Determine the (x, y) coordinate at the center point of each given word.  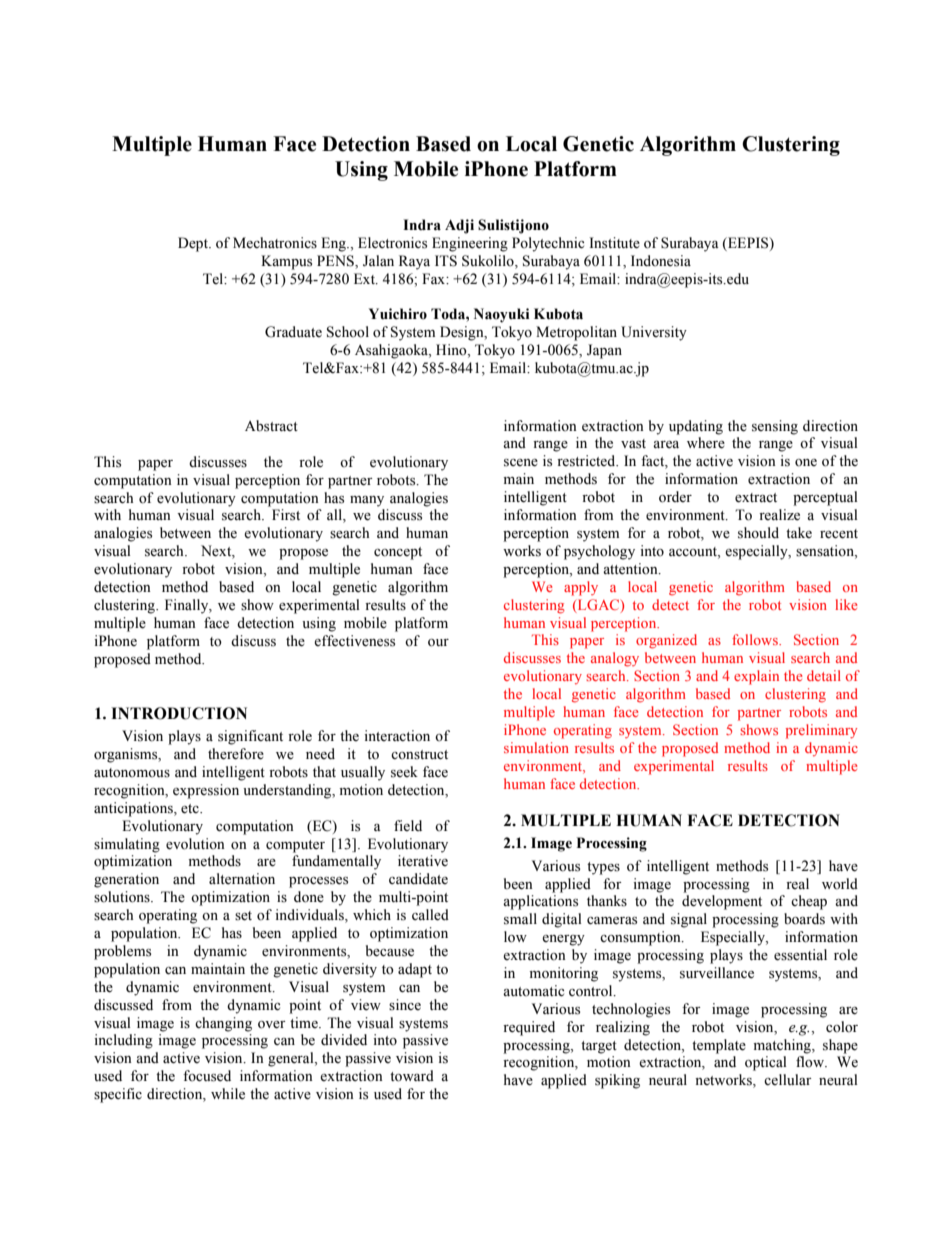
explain (756, 677)
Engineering (470, 244)
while (228, 1094)
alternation (242, 879)
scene (521, 463)
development (722, 902)
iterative (423, 861)
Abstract (271, 426)
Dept (194, 244)
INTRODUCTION (179, 713)
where (706, 443)
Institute (614, 243)
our (438, 643)
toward (412, 1076)
